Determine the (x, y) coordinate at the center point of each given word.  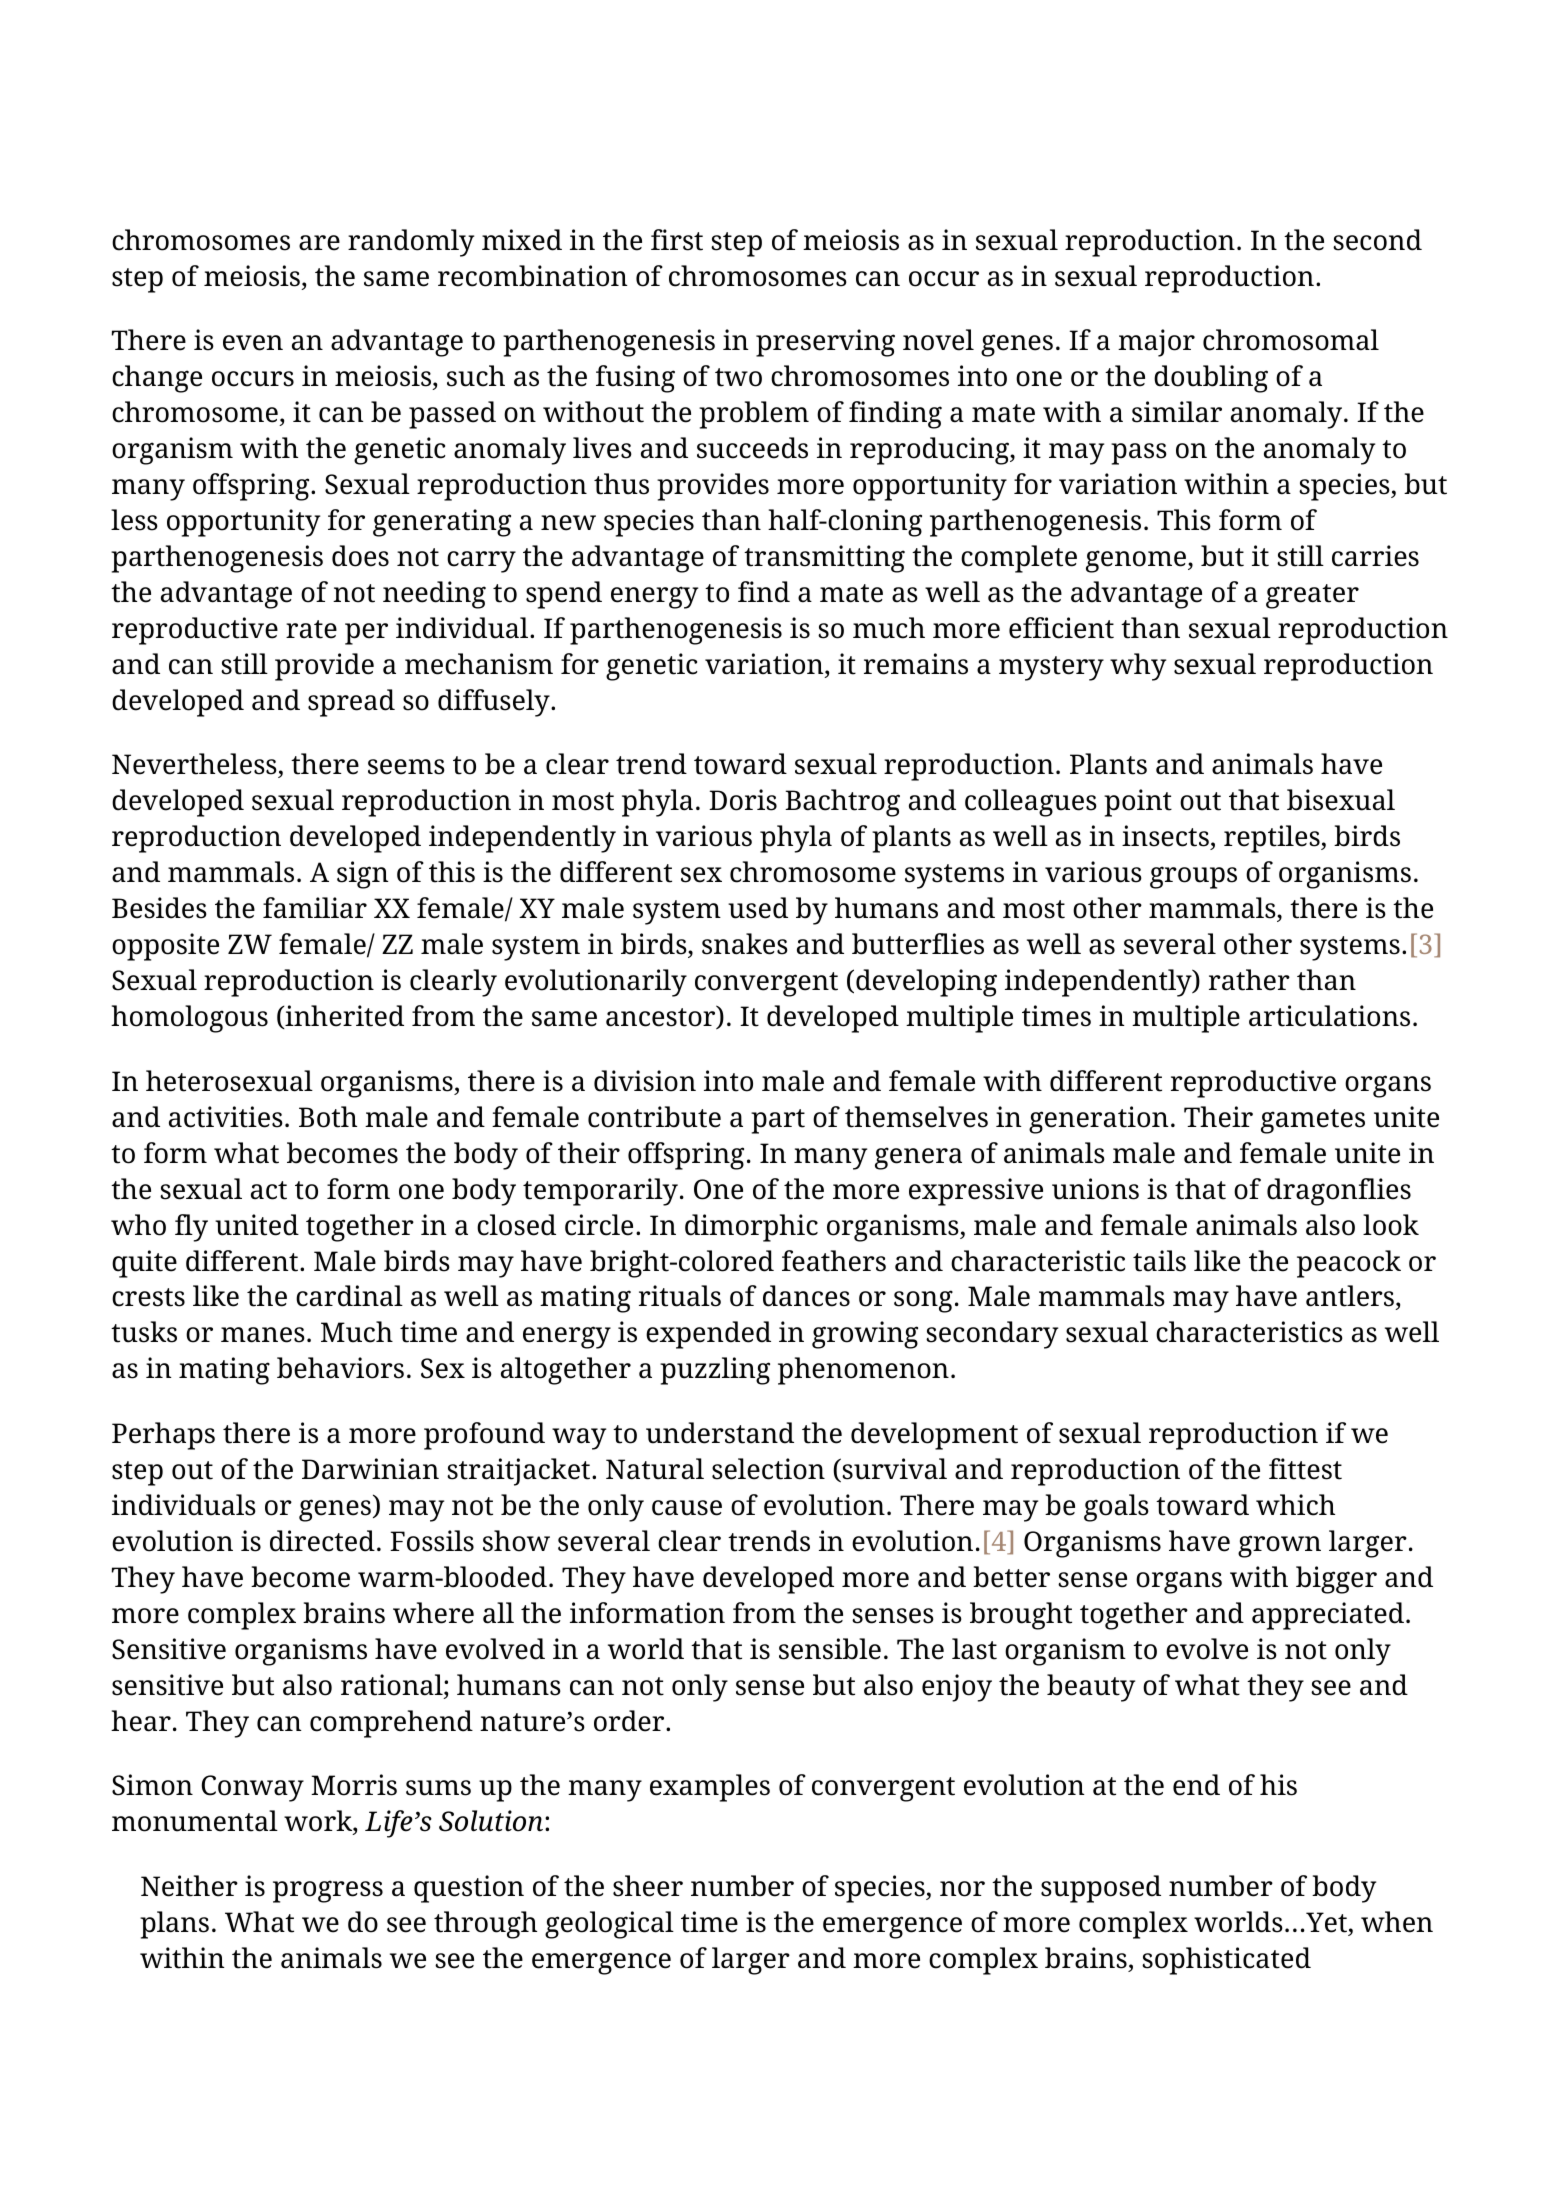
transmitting (824, 559)
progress (328, 1891)
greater (1312, 596)
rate (311, 629)
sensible (830, 1649)
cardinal (349, 1296)
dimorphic (751, 1228)
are (319, 243)
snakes (745, 944)
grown (1279, 1546)
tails (1159, 1261)
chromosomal (1291, 340)
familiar (315, 908)
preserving (825, 343)
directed (322, 1541)
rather (1249, 980)
